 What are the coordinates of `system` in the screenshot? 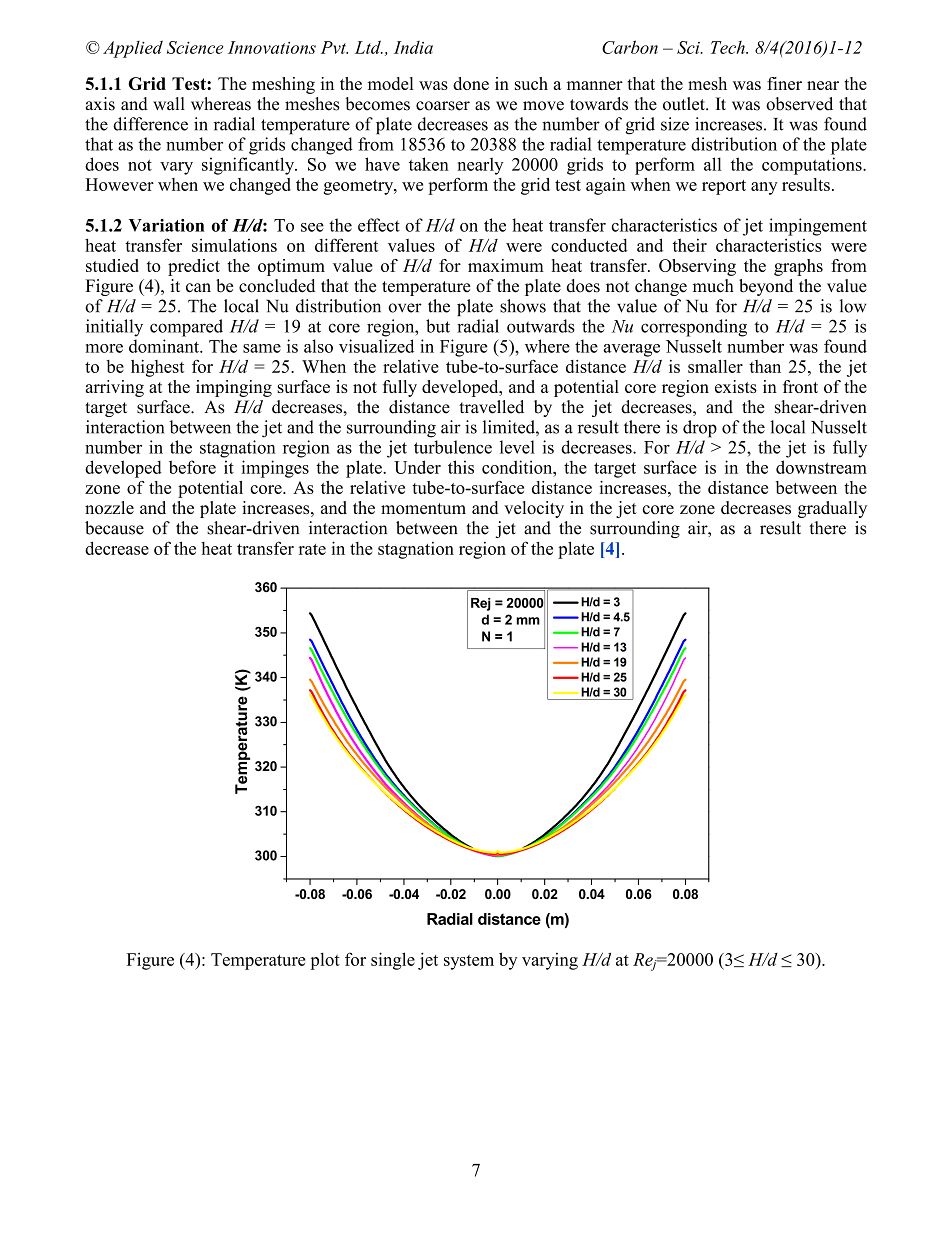 It's located at (469, 962).
